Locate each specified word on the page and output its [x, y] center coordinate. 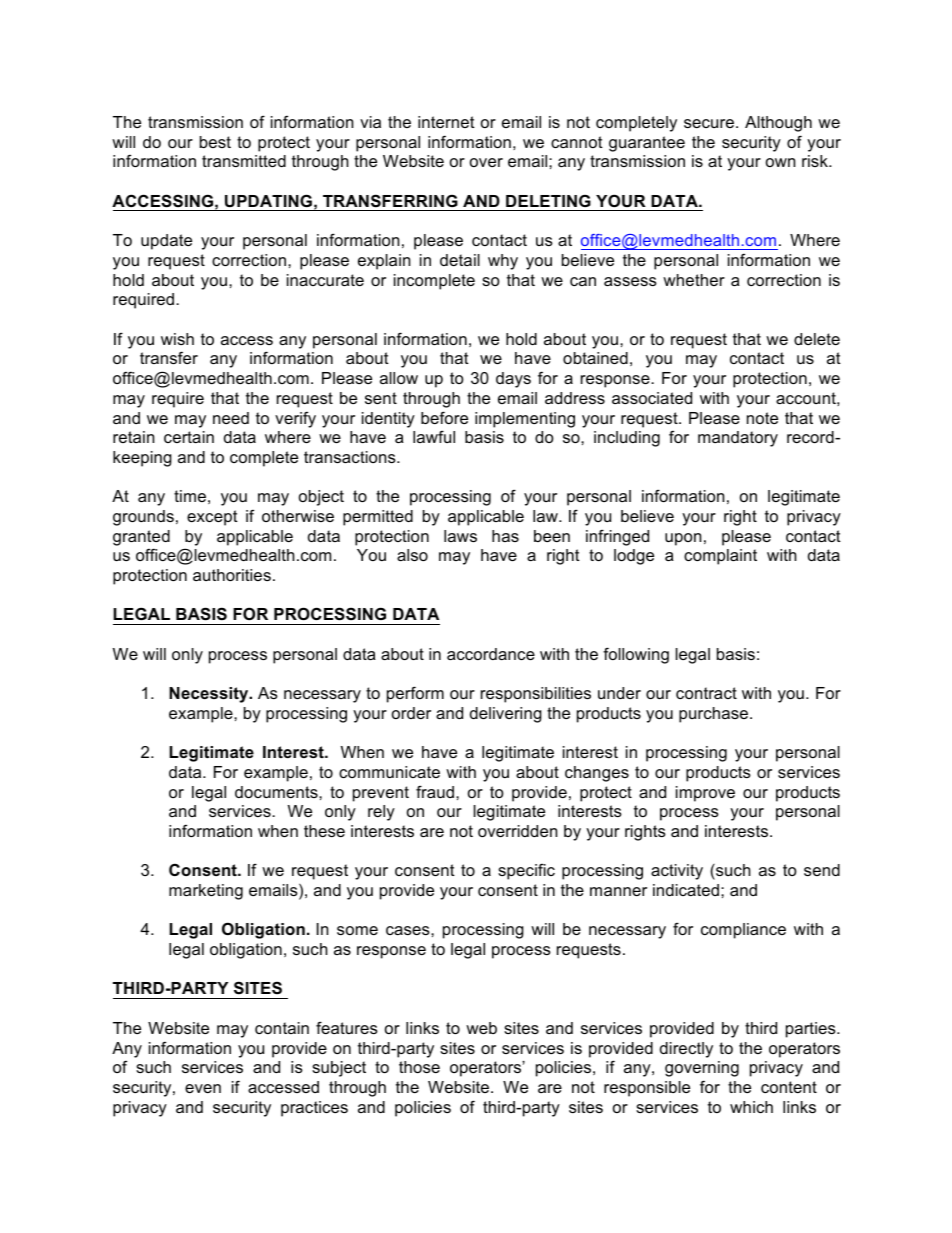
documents [277, 792]
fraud [435, 791]
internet [446, 122]
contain [282, 1028]
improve [705, 794]
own [780, 162]
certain [189, 437]
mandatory [738, 439]
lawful [434, 436]
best [215, 142]
